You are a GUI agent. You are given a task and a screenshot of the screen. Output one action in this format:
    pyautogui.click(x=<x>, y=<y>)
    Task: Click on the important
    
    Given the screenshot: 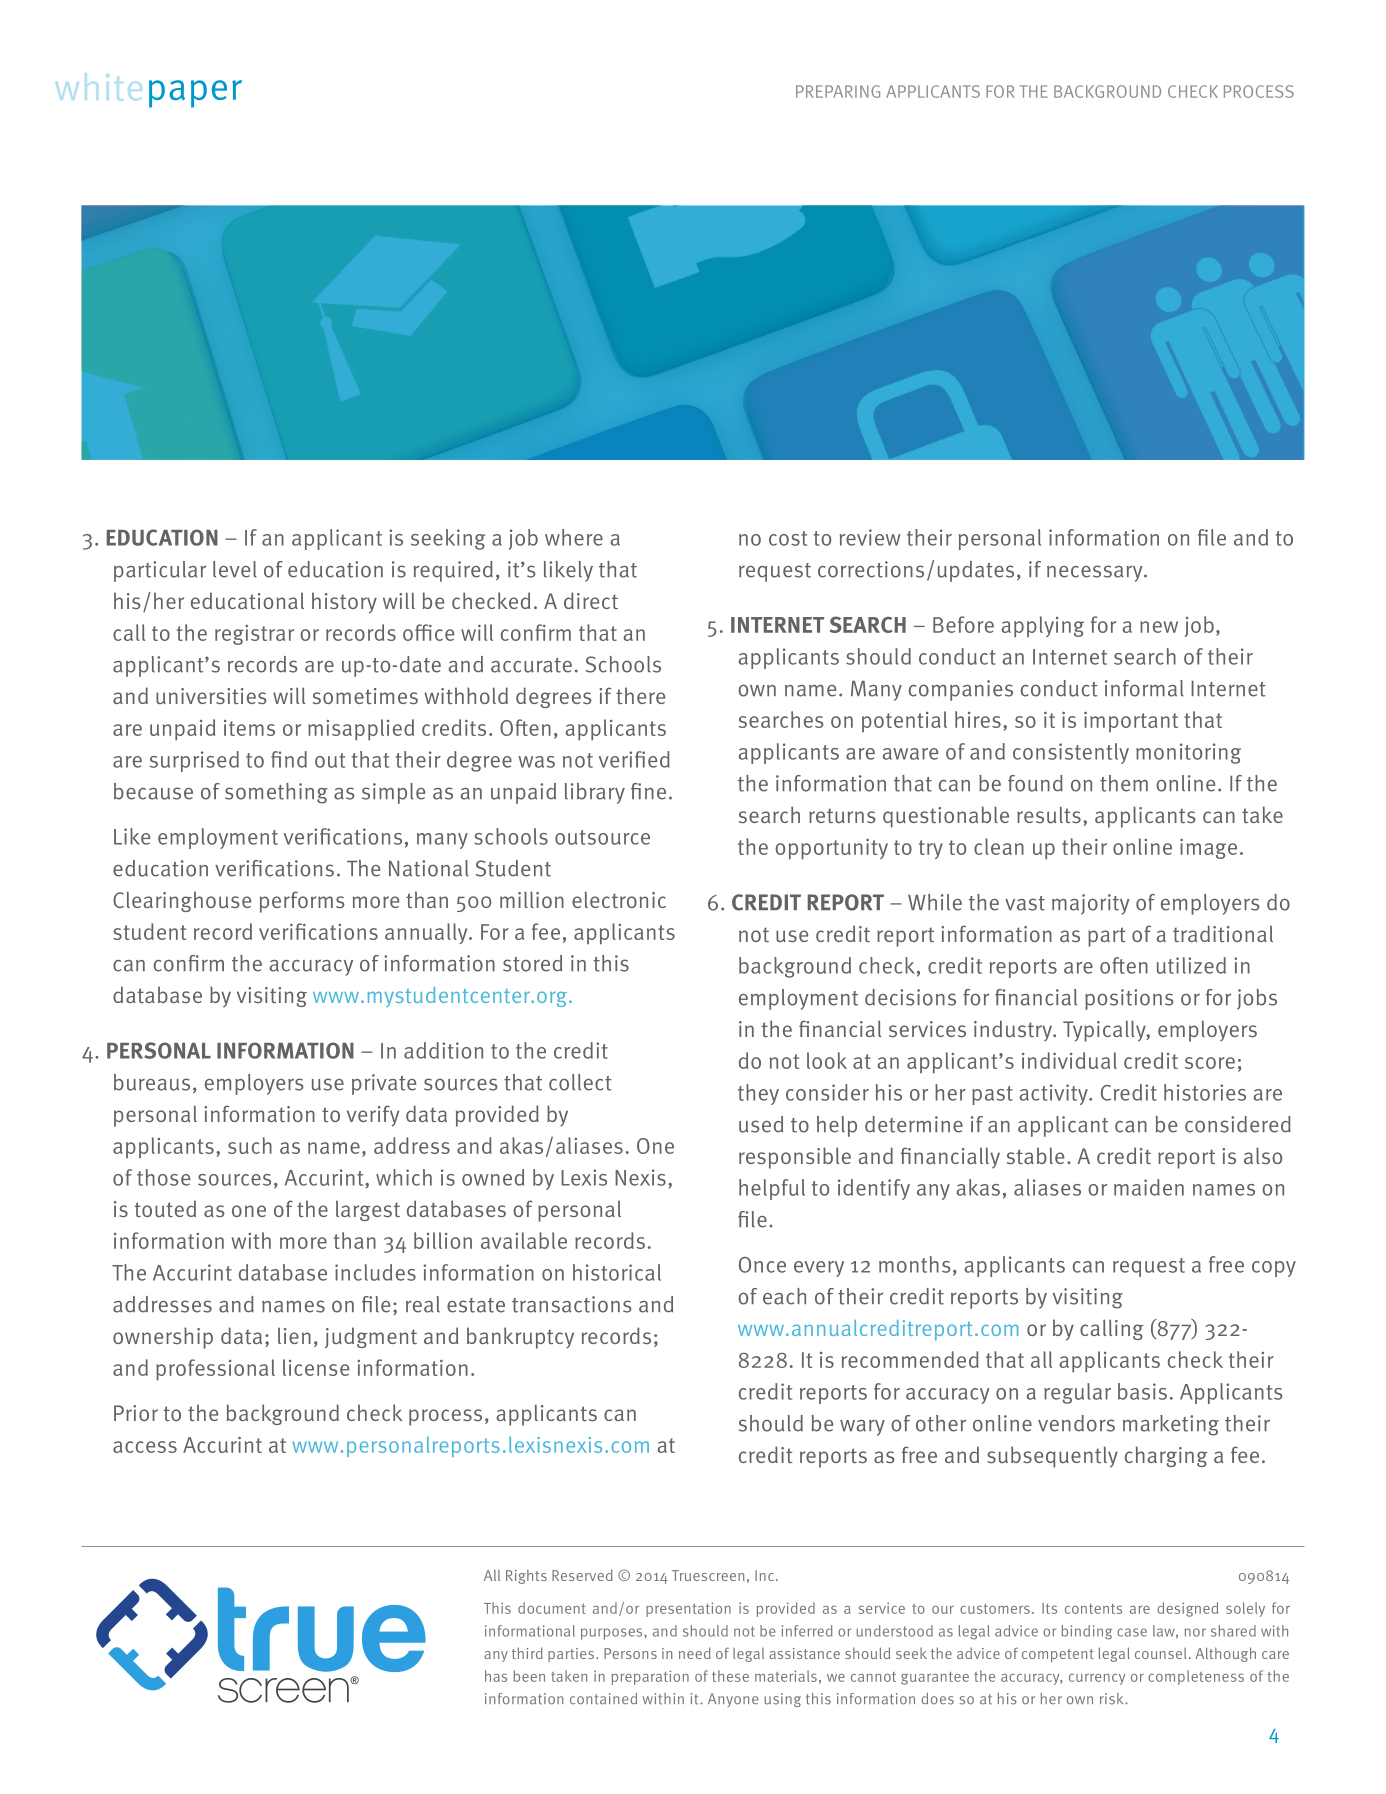 What is the action you would take?
    pyautogui.click(x=1131, y=722)
